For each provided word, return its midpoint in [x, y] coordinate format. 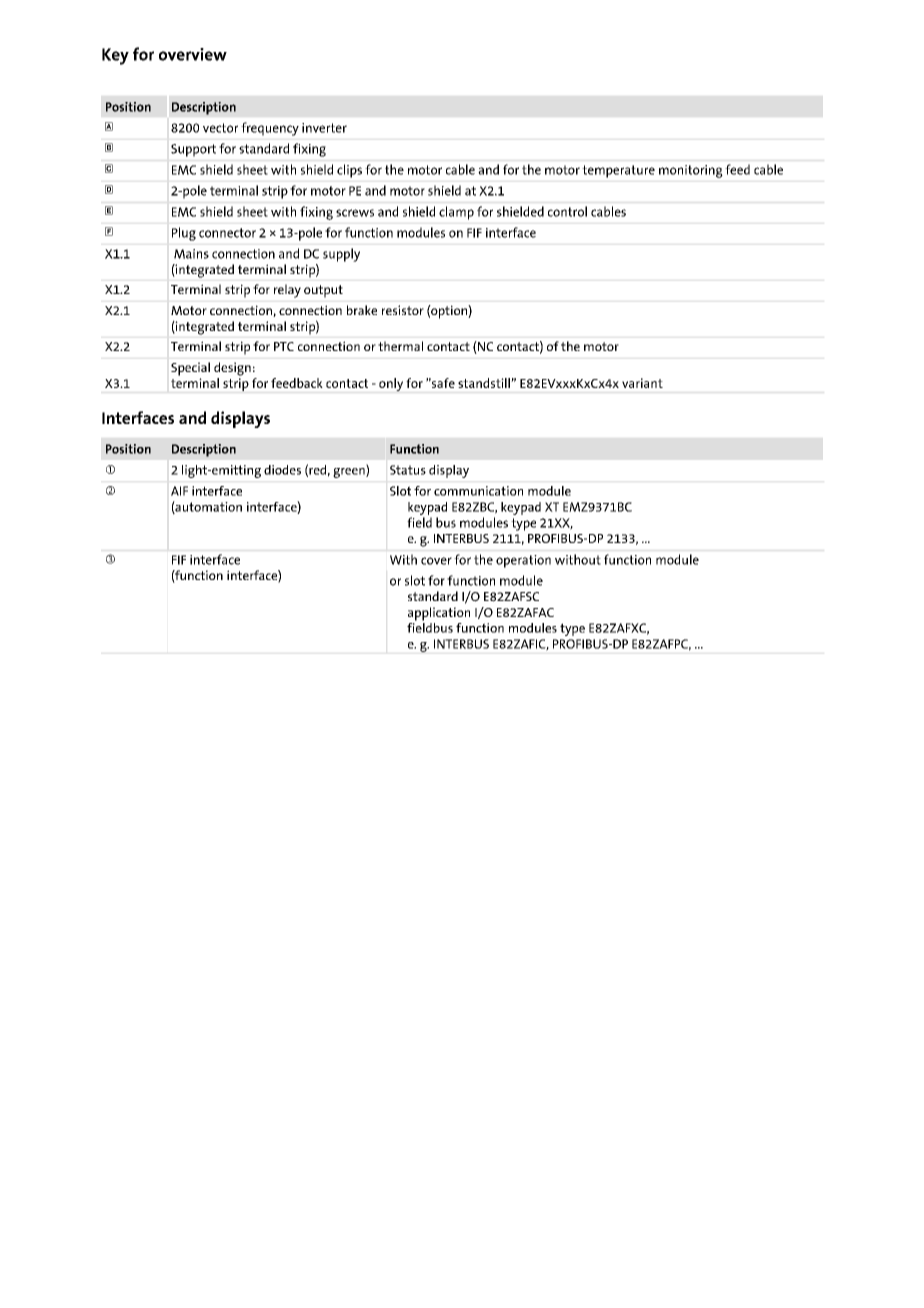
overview [193, 54]
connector [227, 233]
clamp [456, 213]
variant [642, 383]
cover [436, 561]
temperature [619, 171]
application [439, 614]
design [232, 369]
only [391, 384]
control [567, 211]
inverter [324, 128]
